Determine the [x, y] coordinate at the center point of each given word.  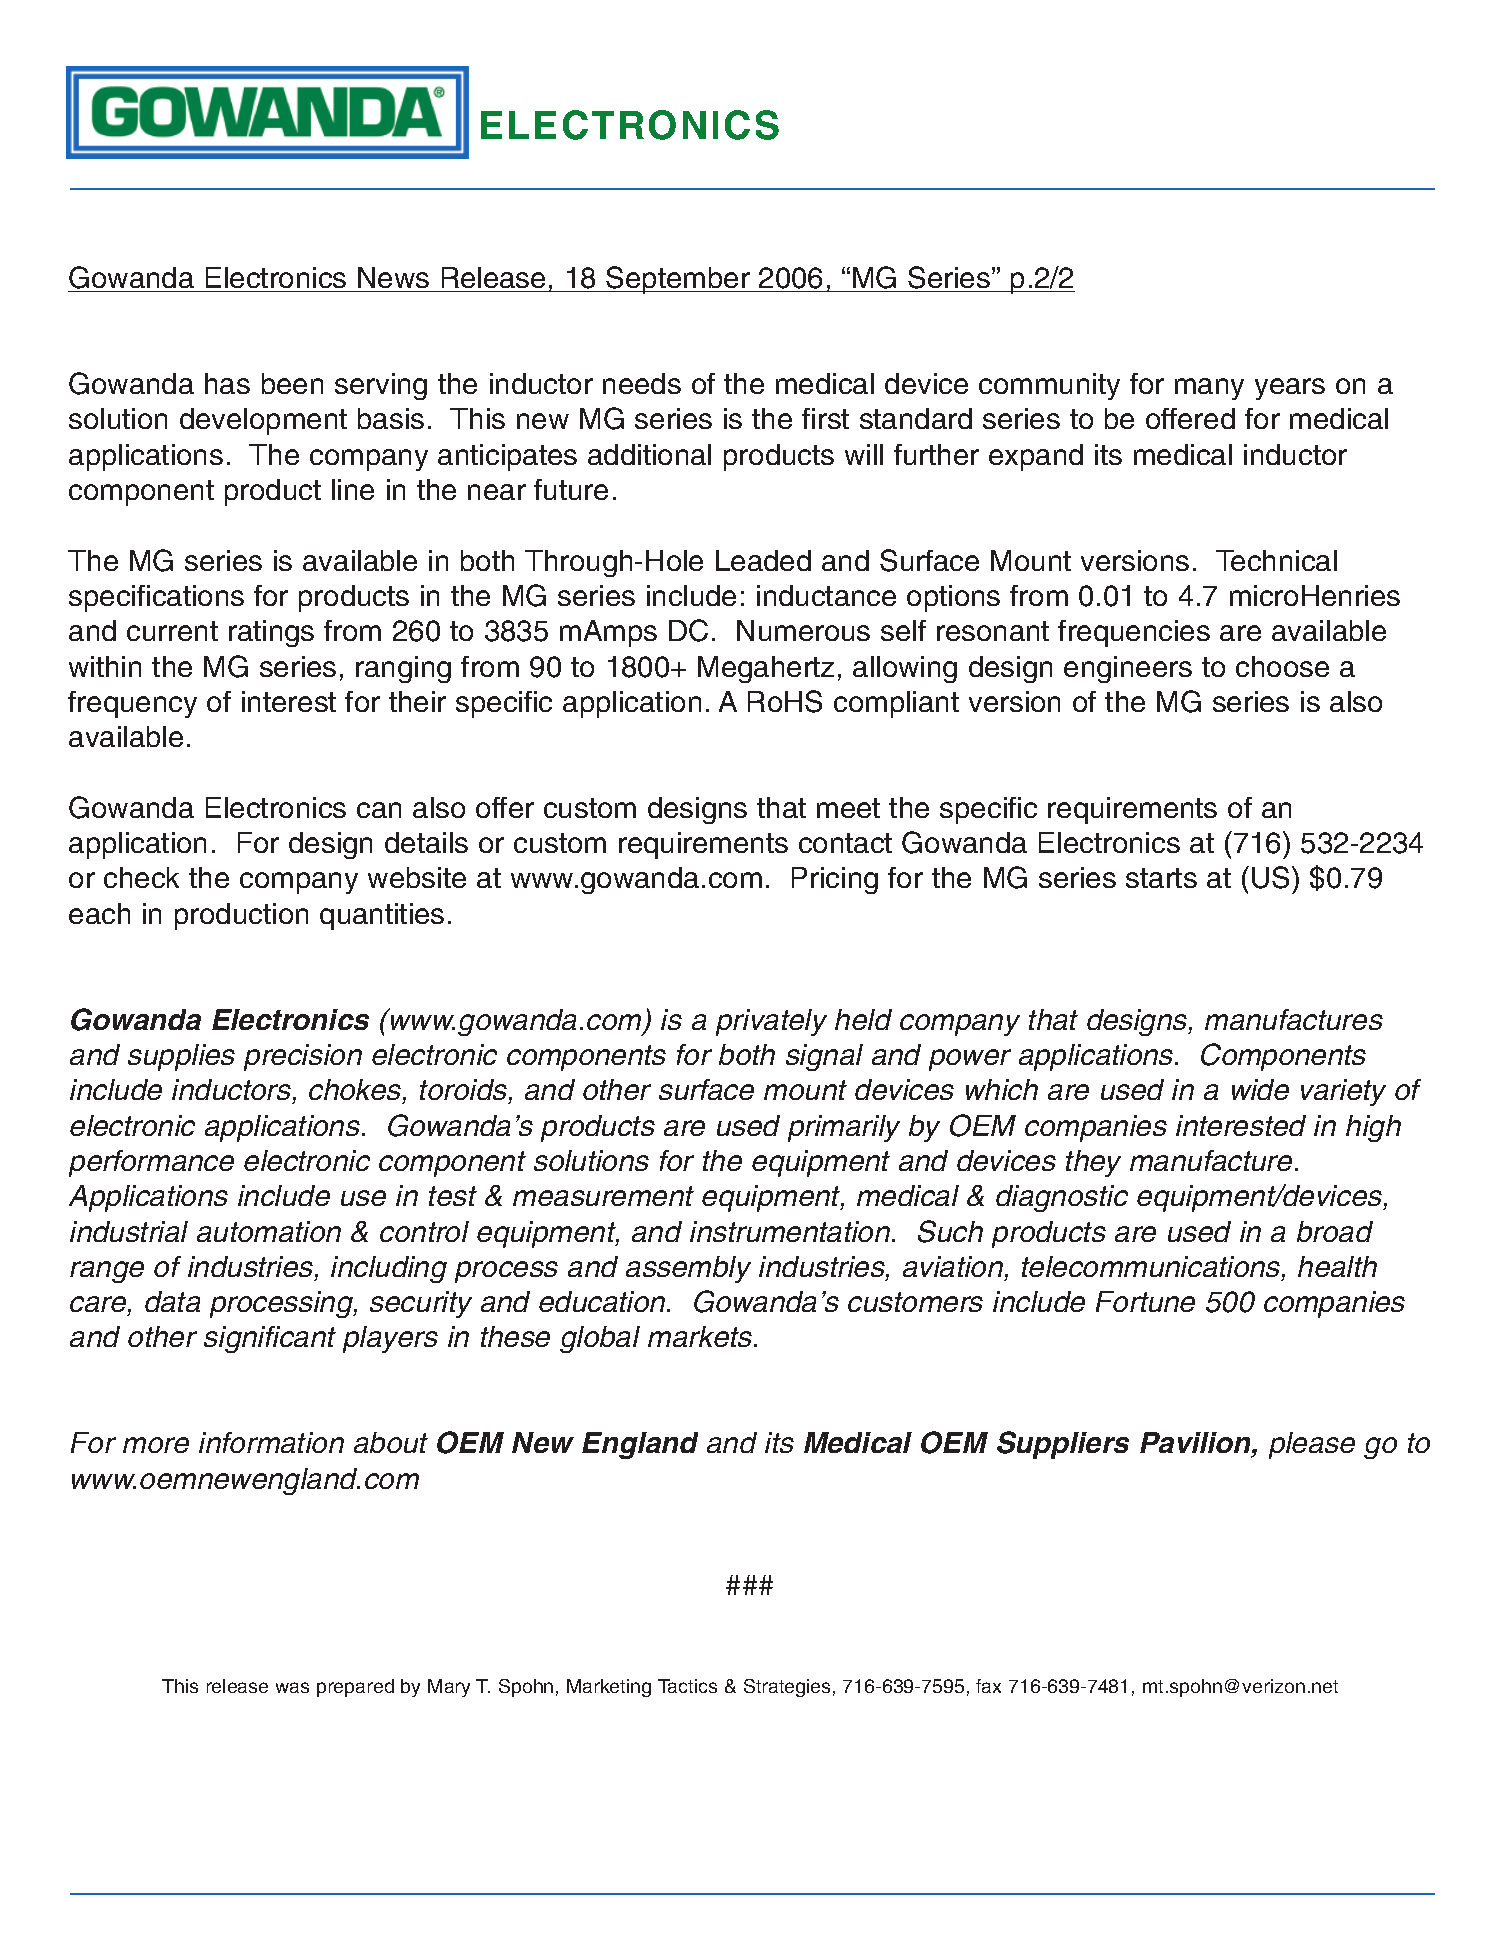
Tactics [687, 1686]
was [292, 1687]
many [1209, 389]
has [227, 383]
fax [988, 1686]
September [678, 280]
